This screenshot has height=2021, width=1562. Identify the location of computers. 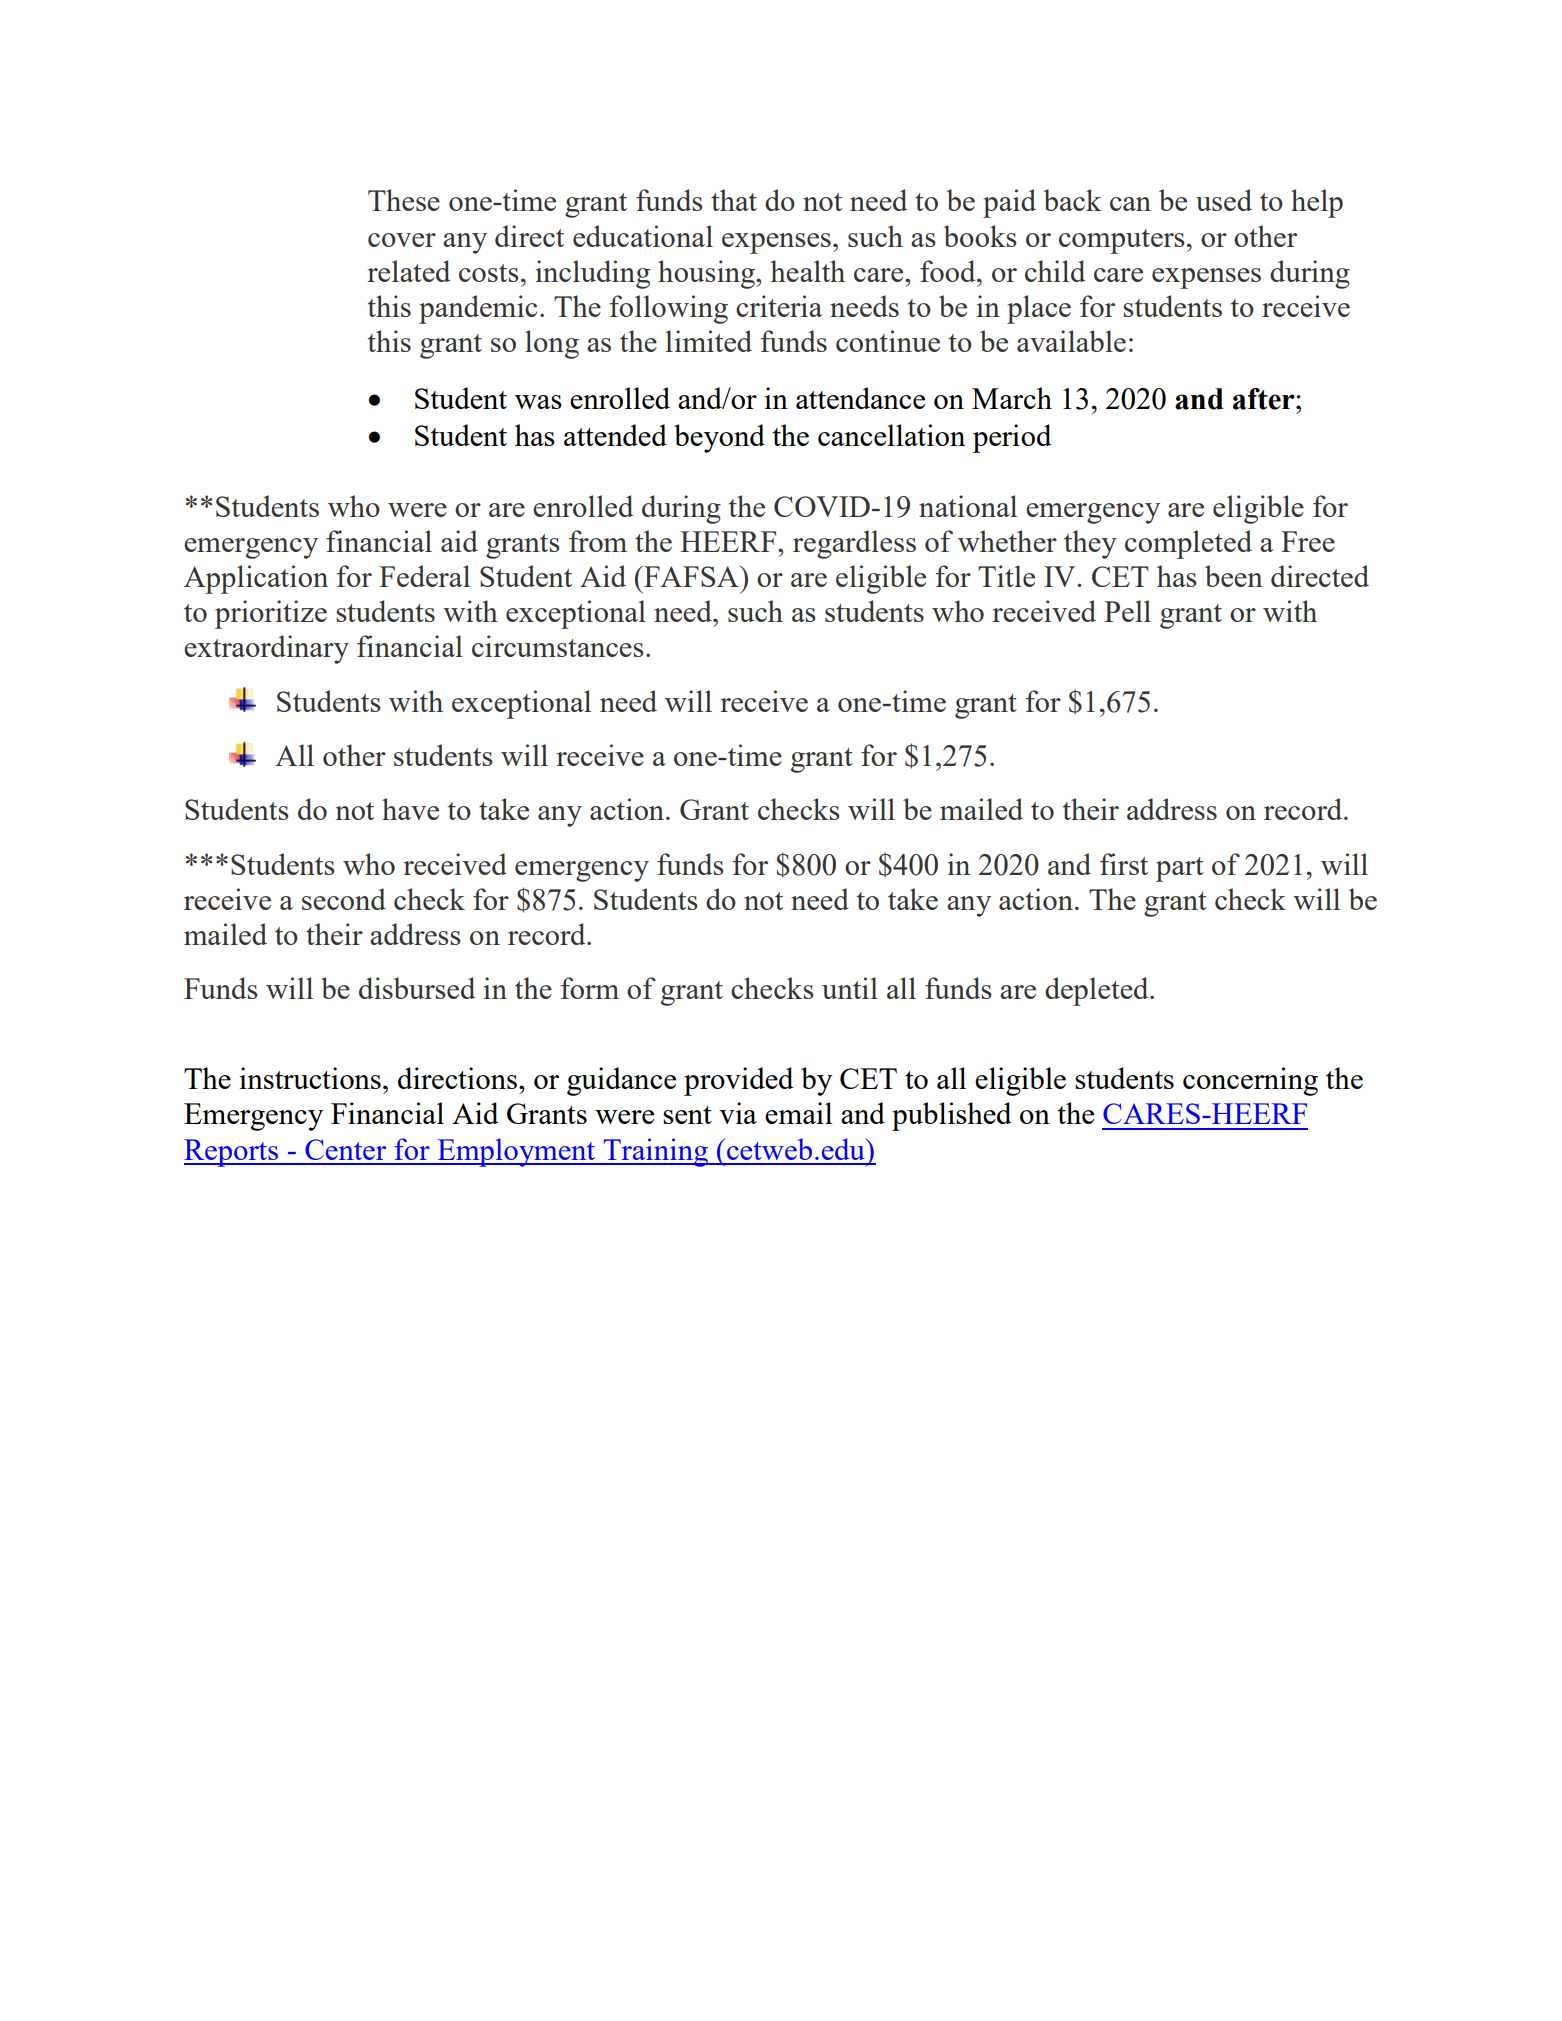
(1121, 241).
